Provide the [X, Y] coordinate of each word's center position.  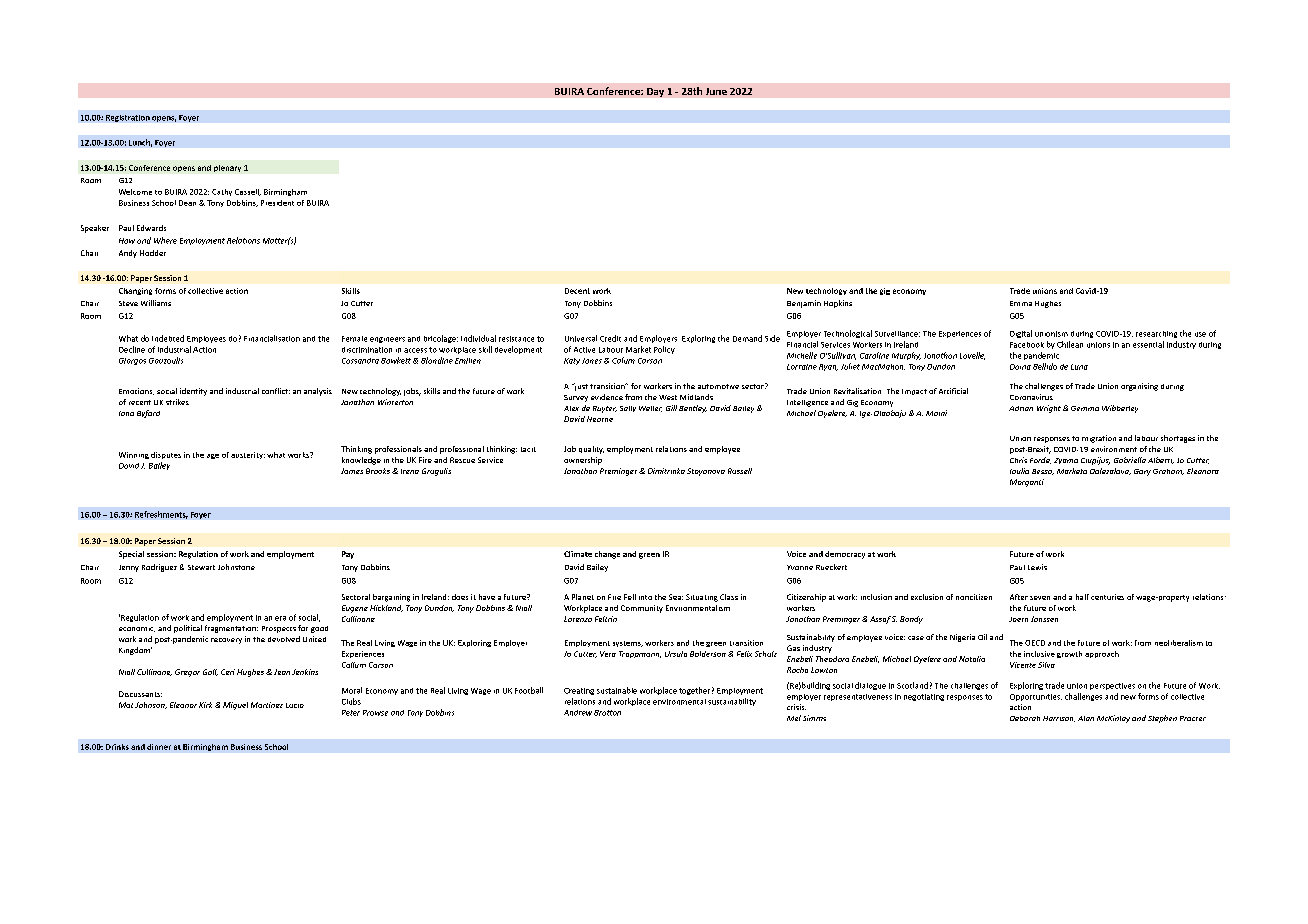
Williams [156, 303]
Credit [610, 338]
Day [655, 92]
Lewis [1037, 567]
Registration [128, 118]
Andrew [578, 713]
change [607, 555]
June [716, 91]
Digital [1021, 334]
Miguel [235, 706]
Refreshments [161, 515]
